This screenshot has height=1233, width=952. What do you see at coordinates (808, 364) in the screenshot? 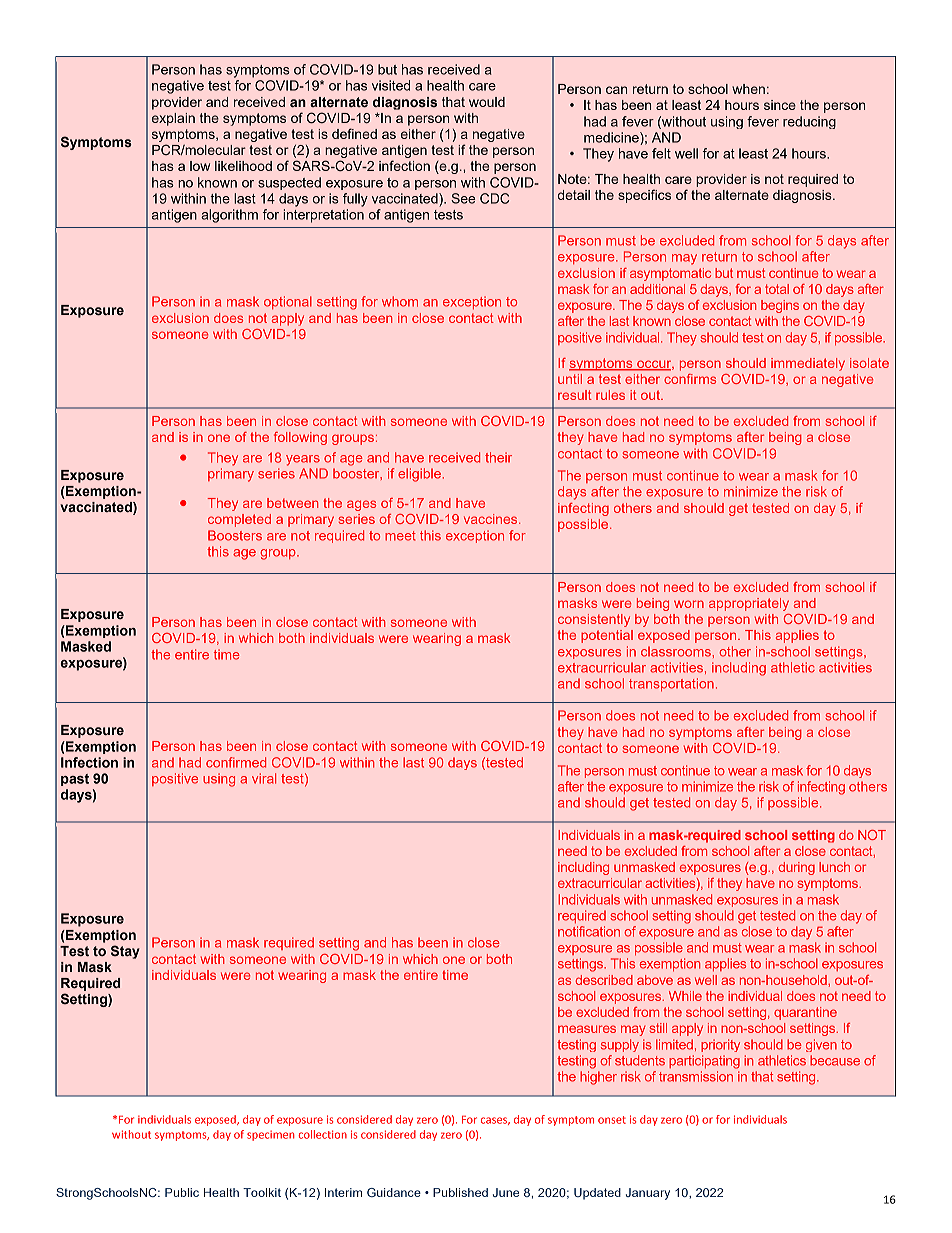
I see `immediately` at bounding box center [808, 364].
